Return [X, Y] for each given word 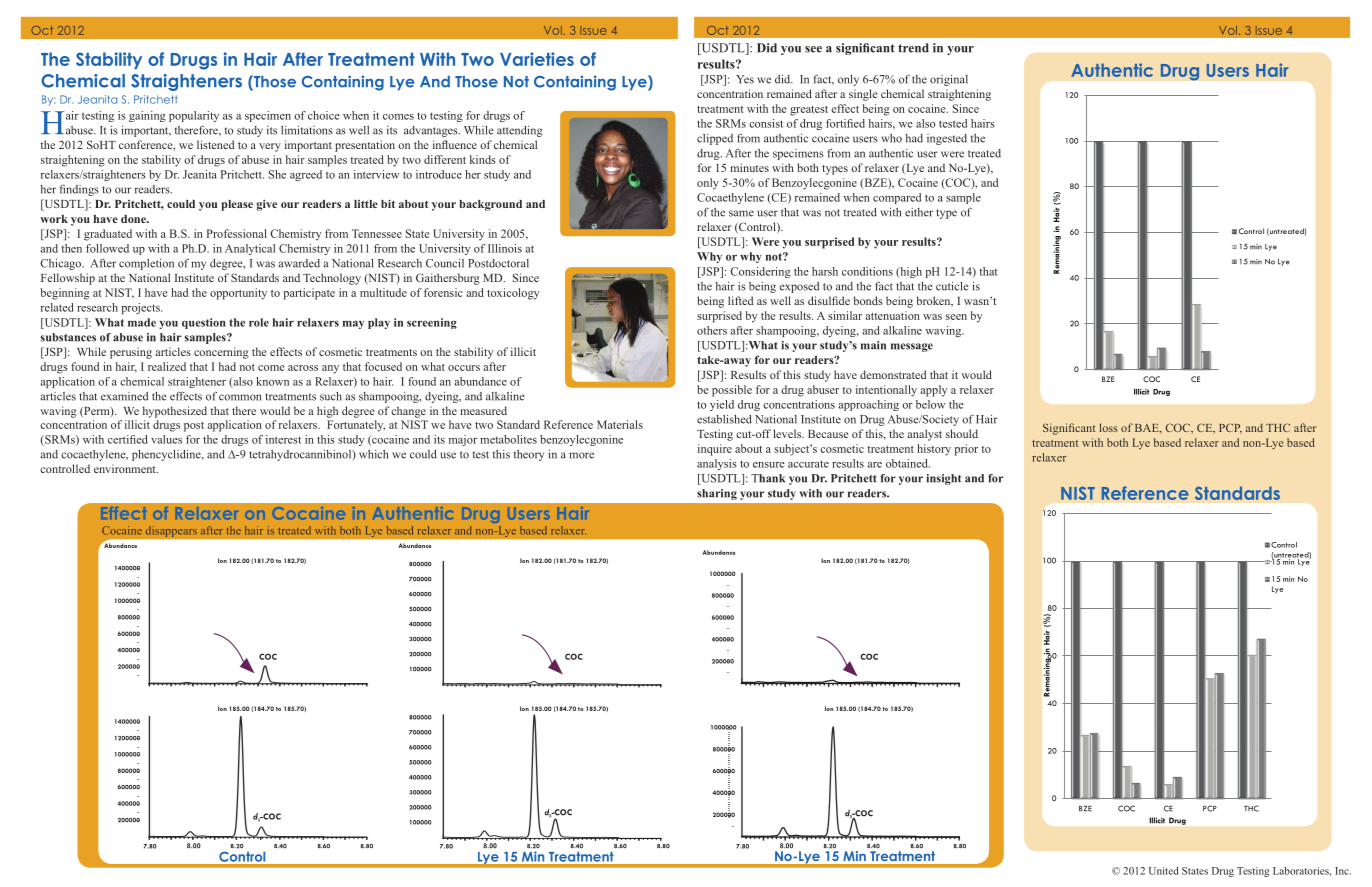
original [949, 80]
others [712, 330]
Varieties [537, 59]
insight [943, 479]
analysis [717, 464]
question [204, 323]
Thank [768, 478]
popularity [194, 116]
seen [956, 317]
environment [126, 468]
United [1163, 871]
